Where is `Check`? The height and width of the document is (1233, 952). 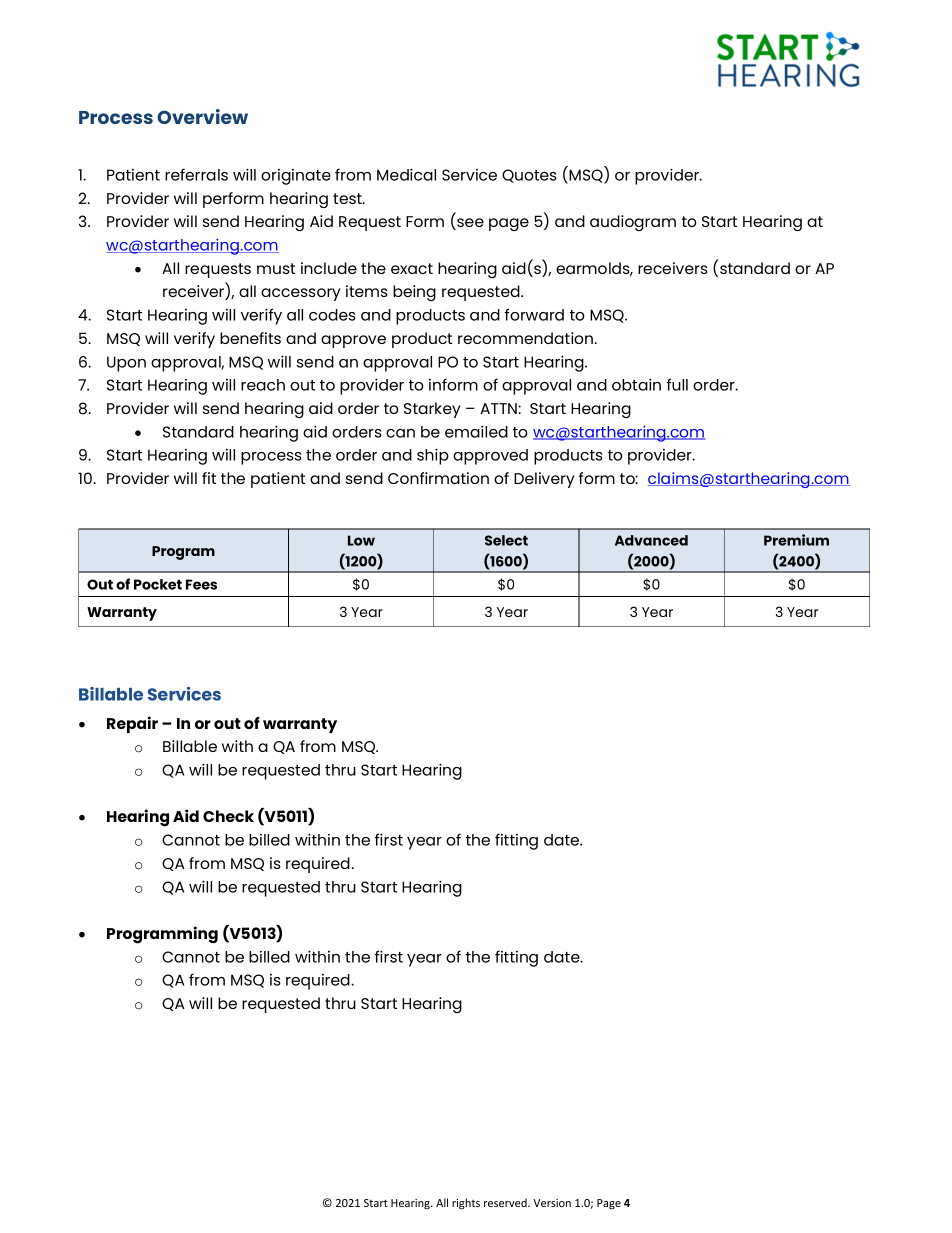
Check is located at coordinates (228, 816).
